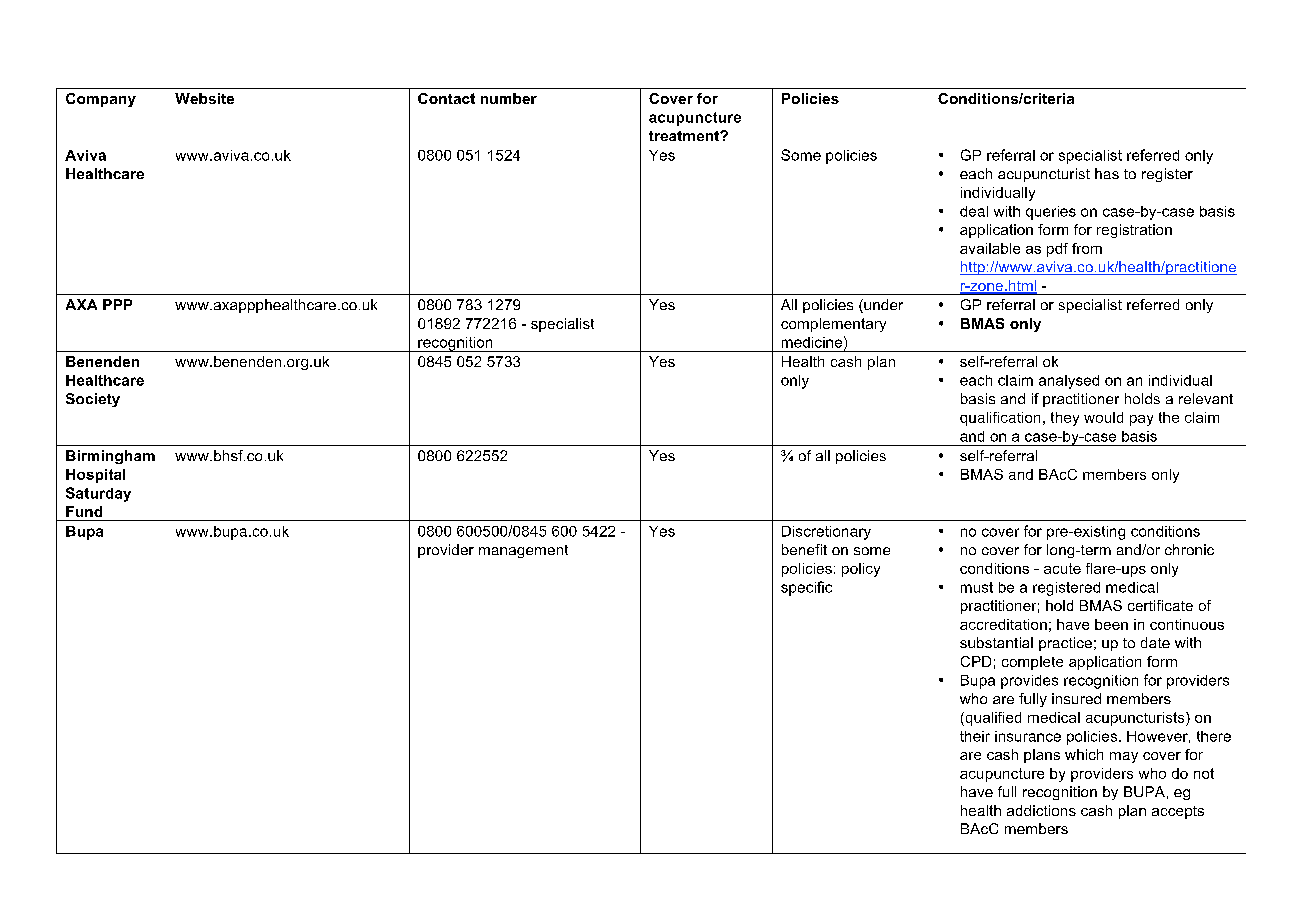 The image size is (1308, 924). I want to click on their, so click(975, 736).
